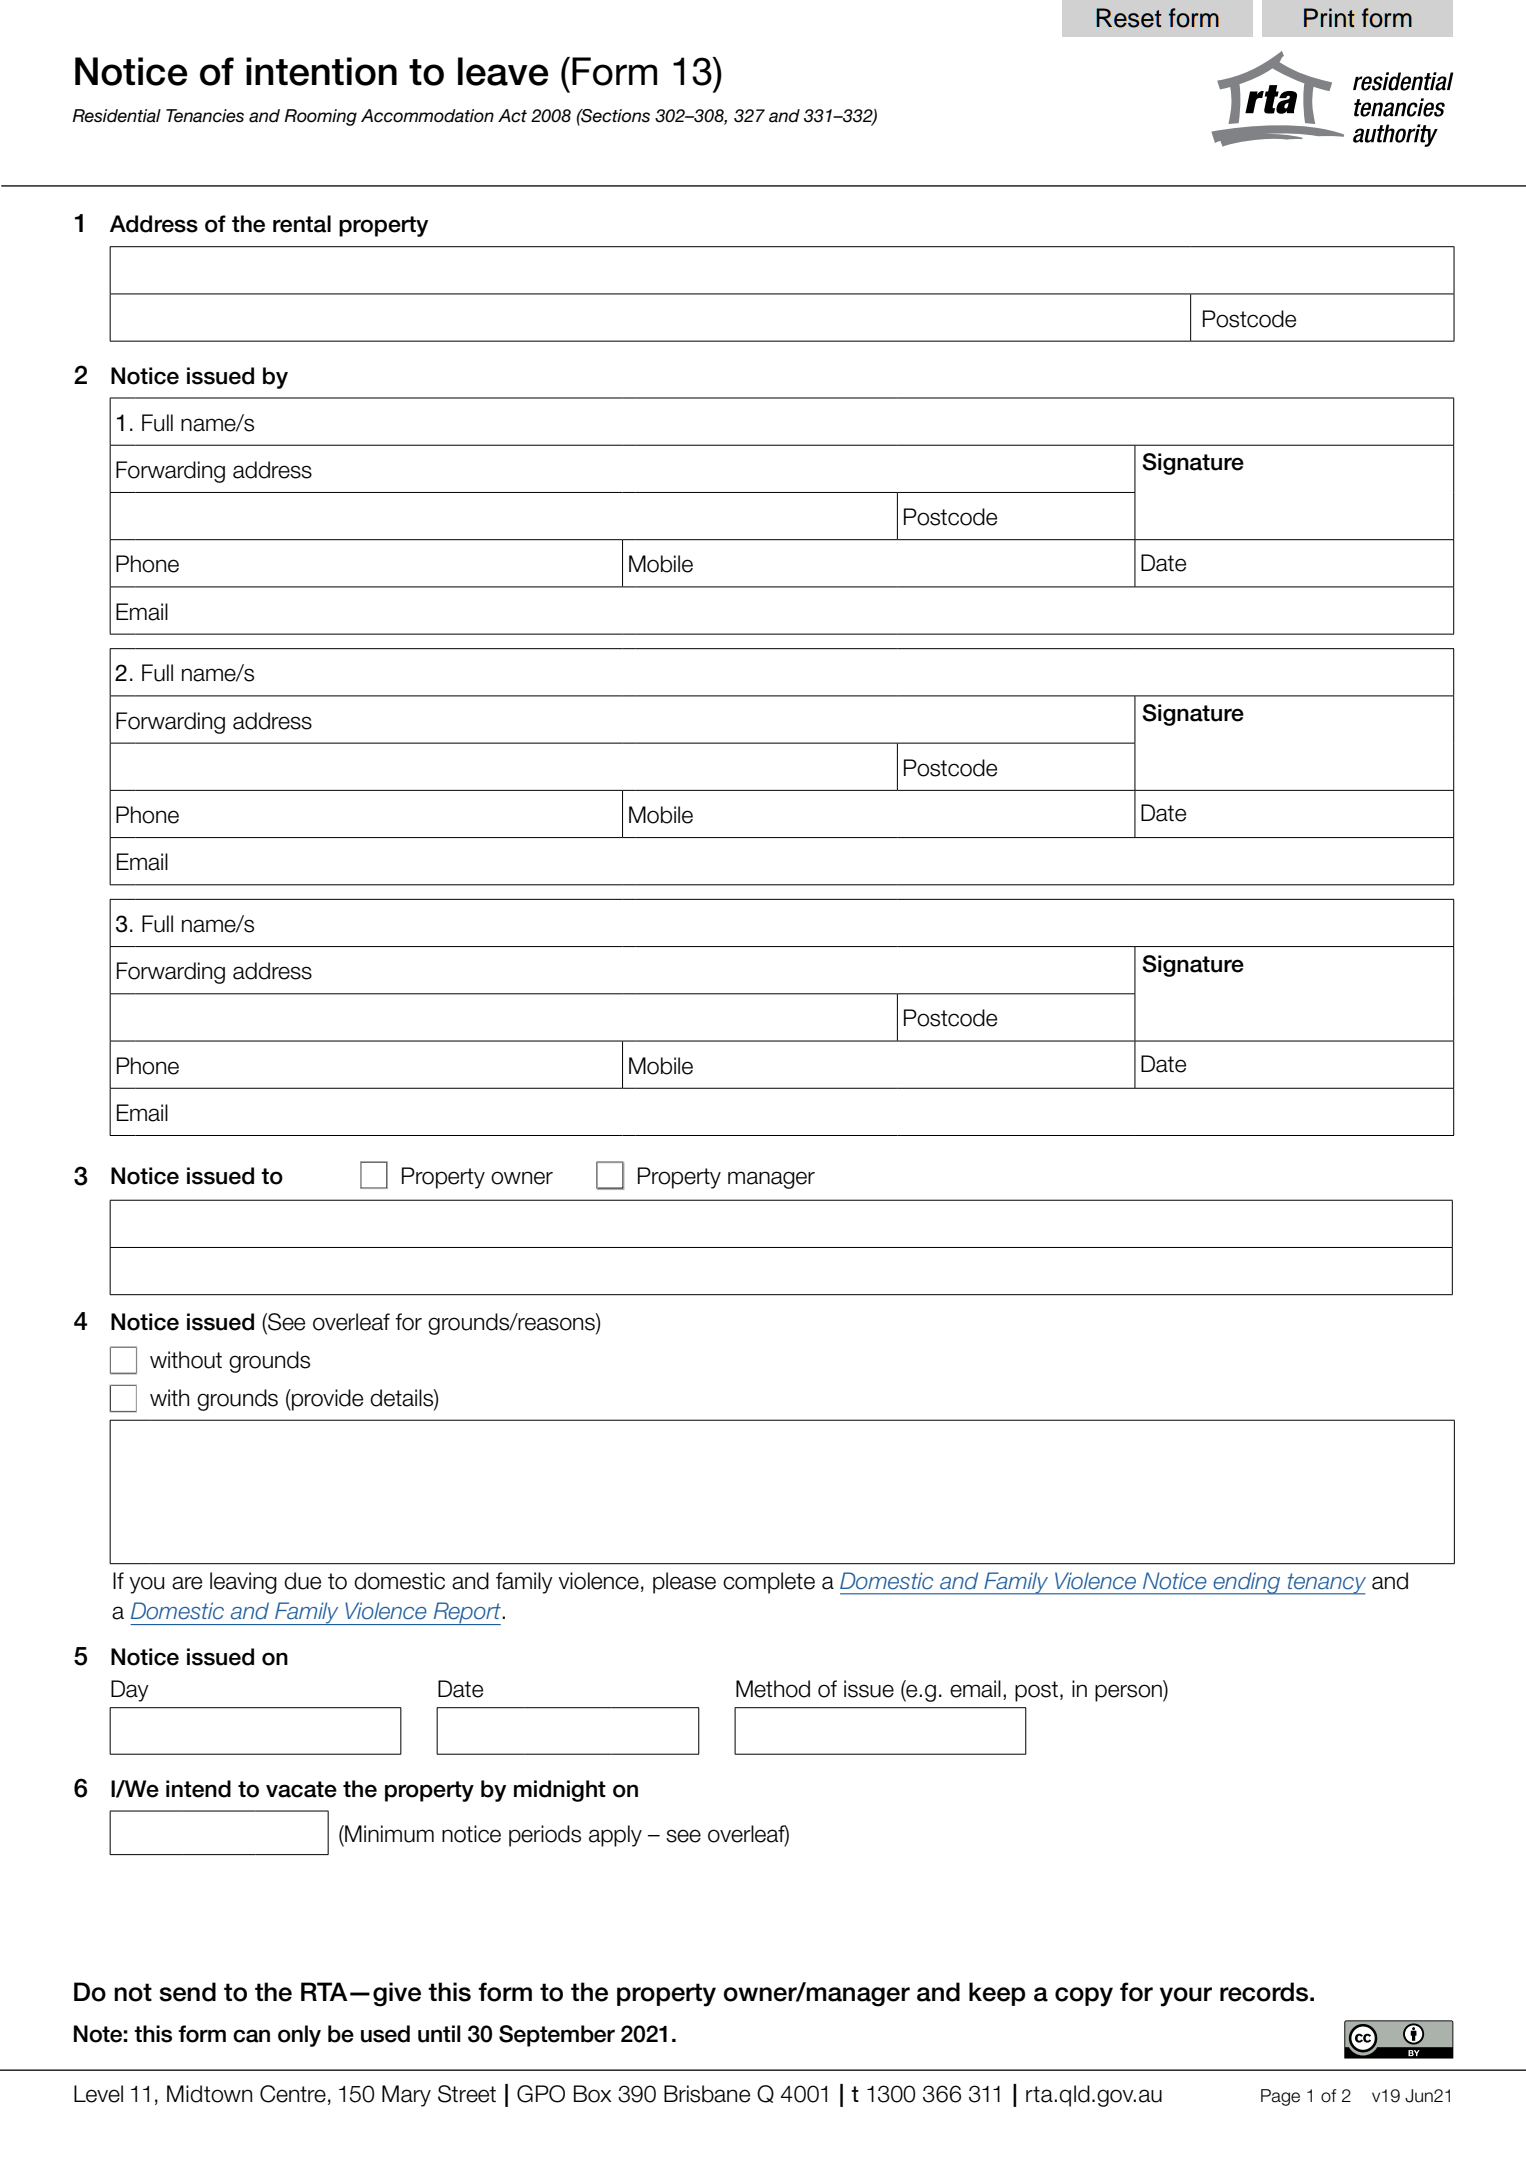 The width and height of the image is (1526, 2158). Describe the element at coordinates (1325, 1584) in the image. I see `tenancy` at that location.
